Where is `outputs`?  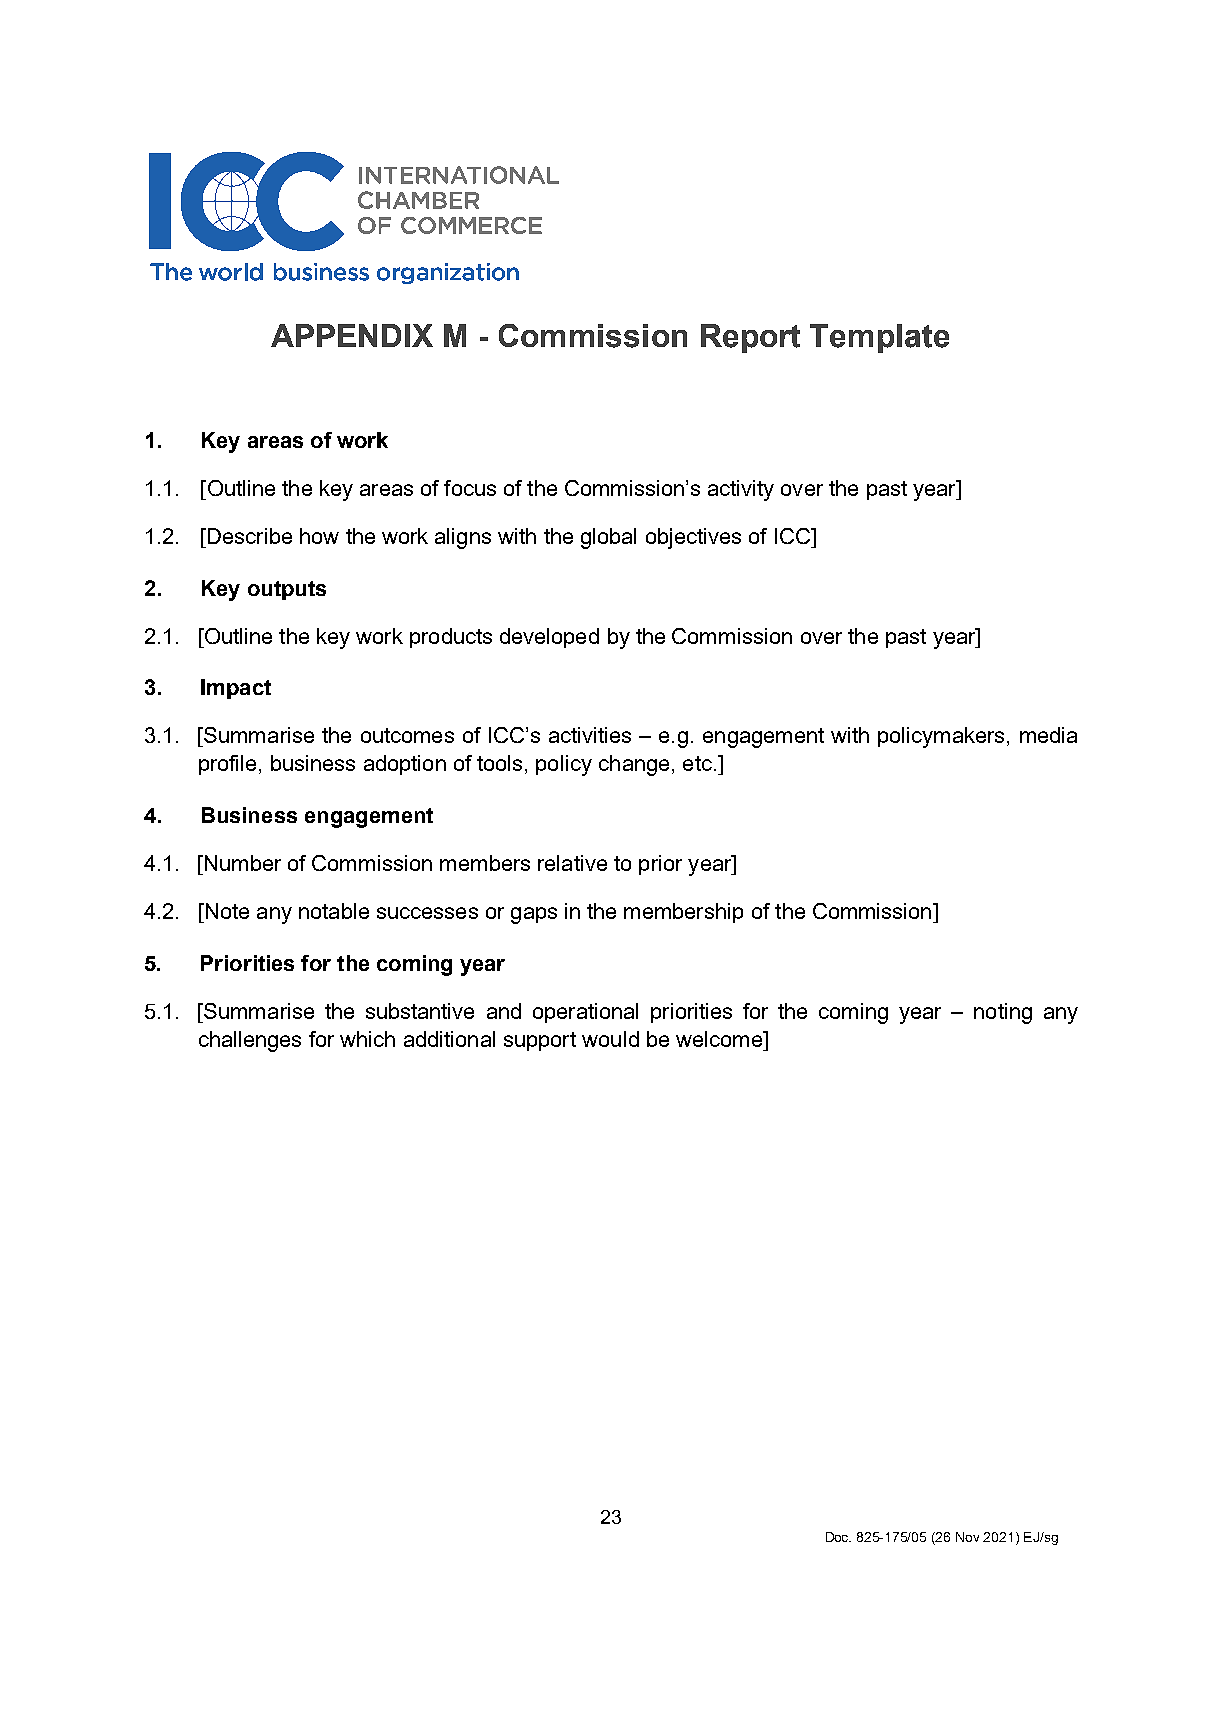 outputs is located at coordinates (287, 590).
